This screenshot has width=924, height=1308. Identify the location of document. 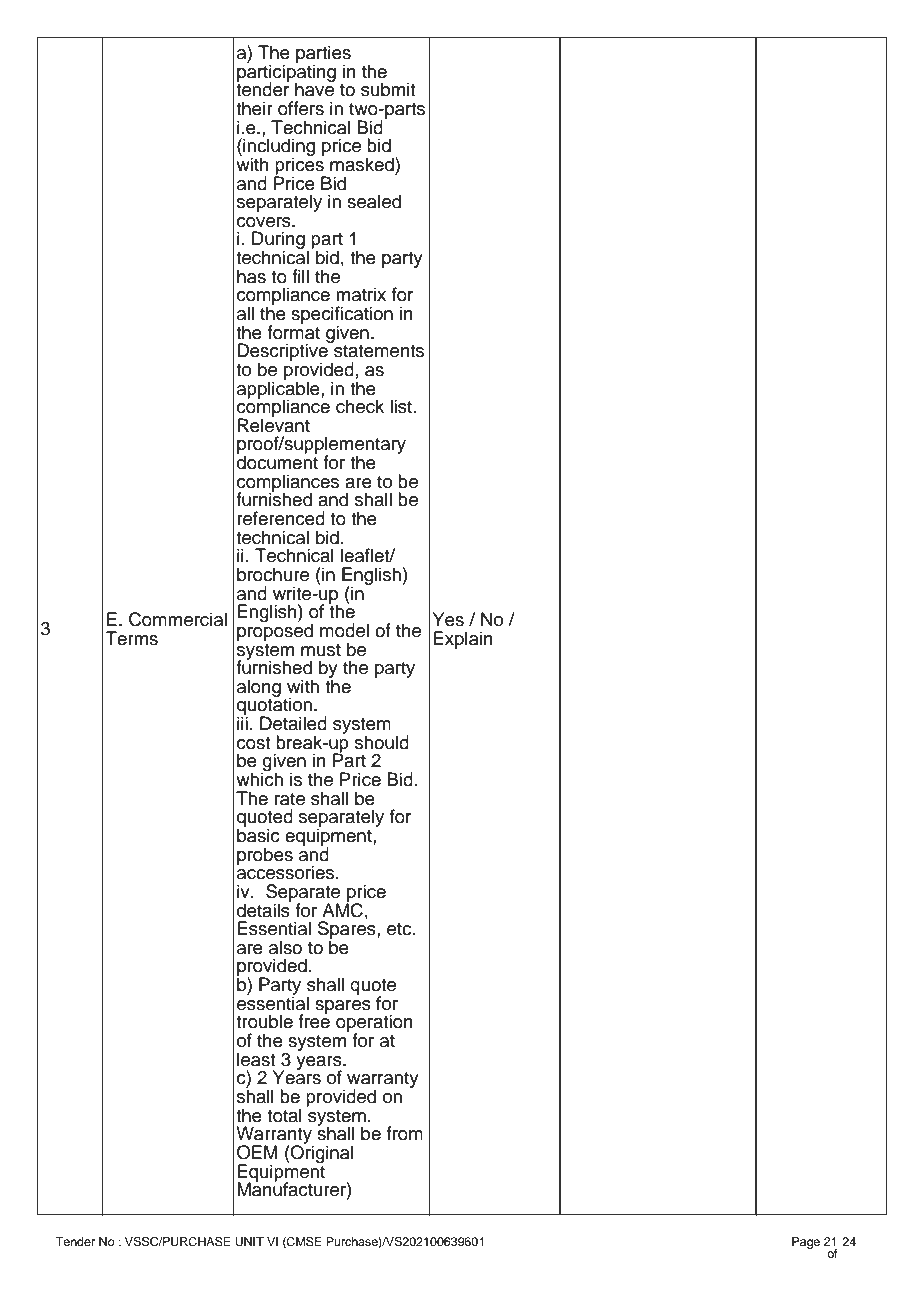
(277, 461).
